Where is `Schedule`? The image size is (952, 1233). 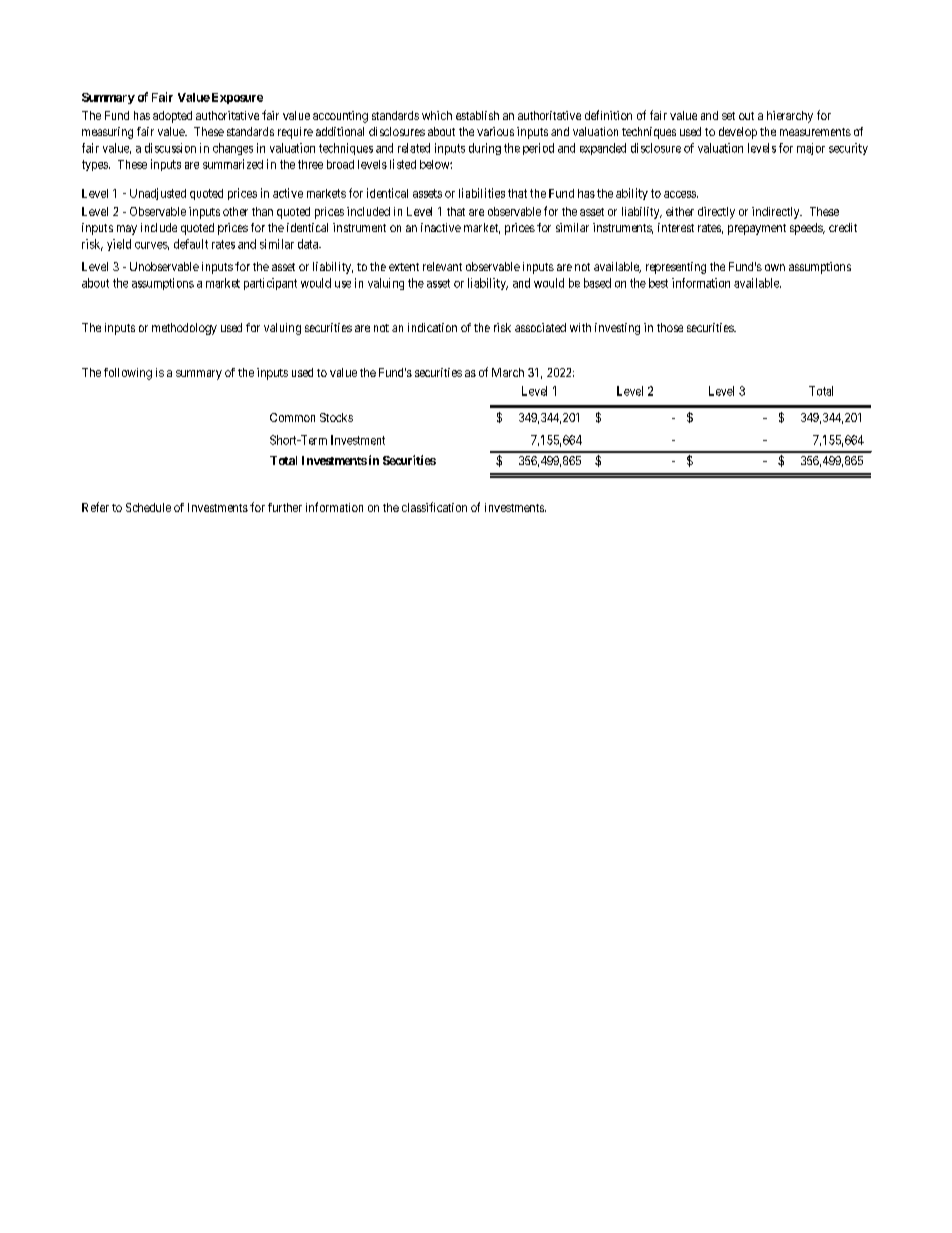 Schedule is located at coordinates (148, 507).
